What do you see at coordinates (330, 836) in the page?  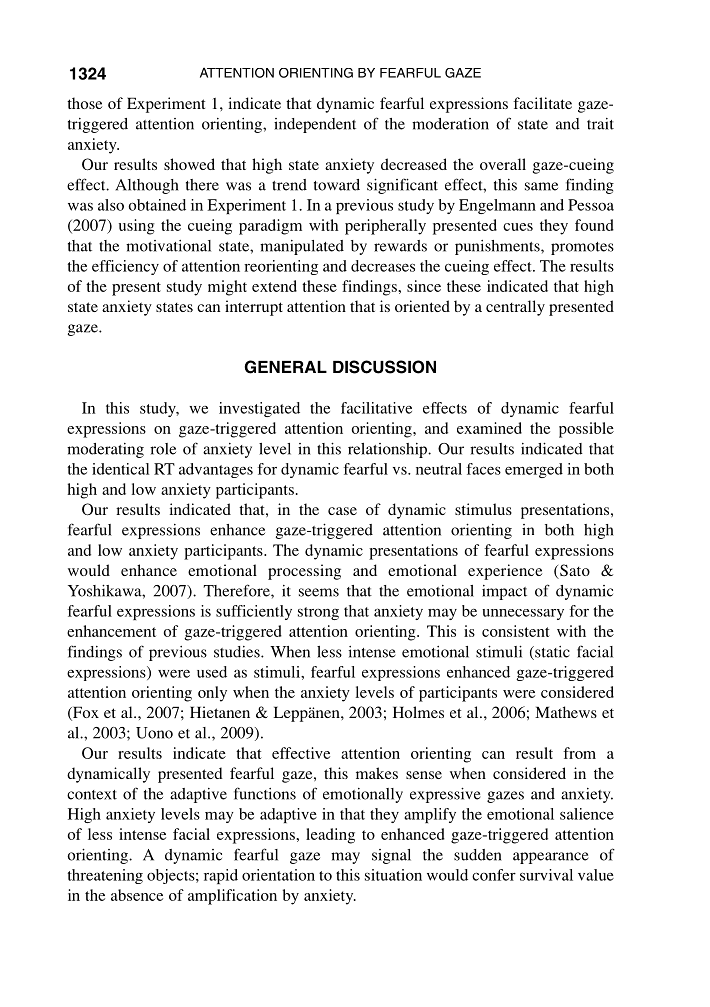 I see `leading` at bounding box center [330, 836].
